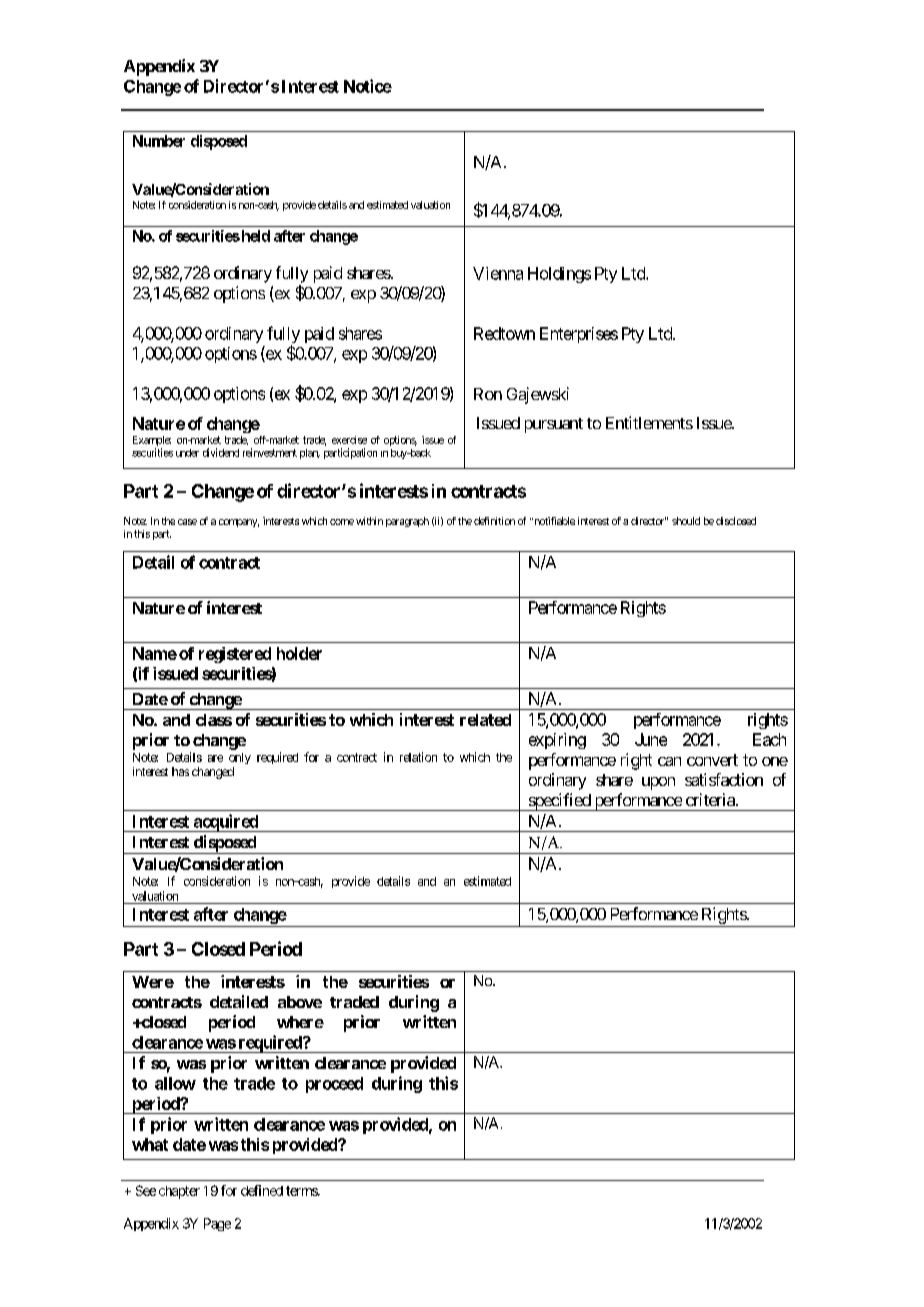 The image size is (924, 1307). I want to click on related, so click(485, 720).
